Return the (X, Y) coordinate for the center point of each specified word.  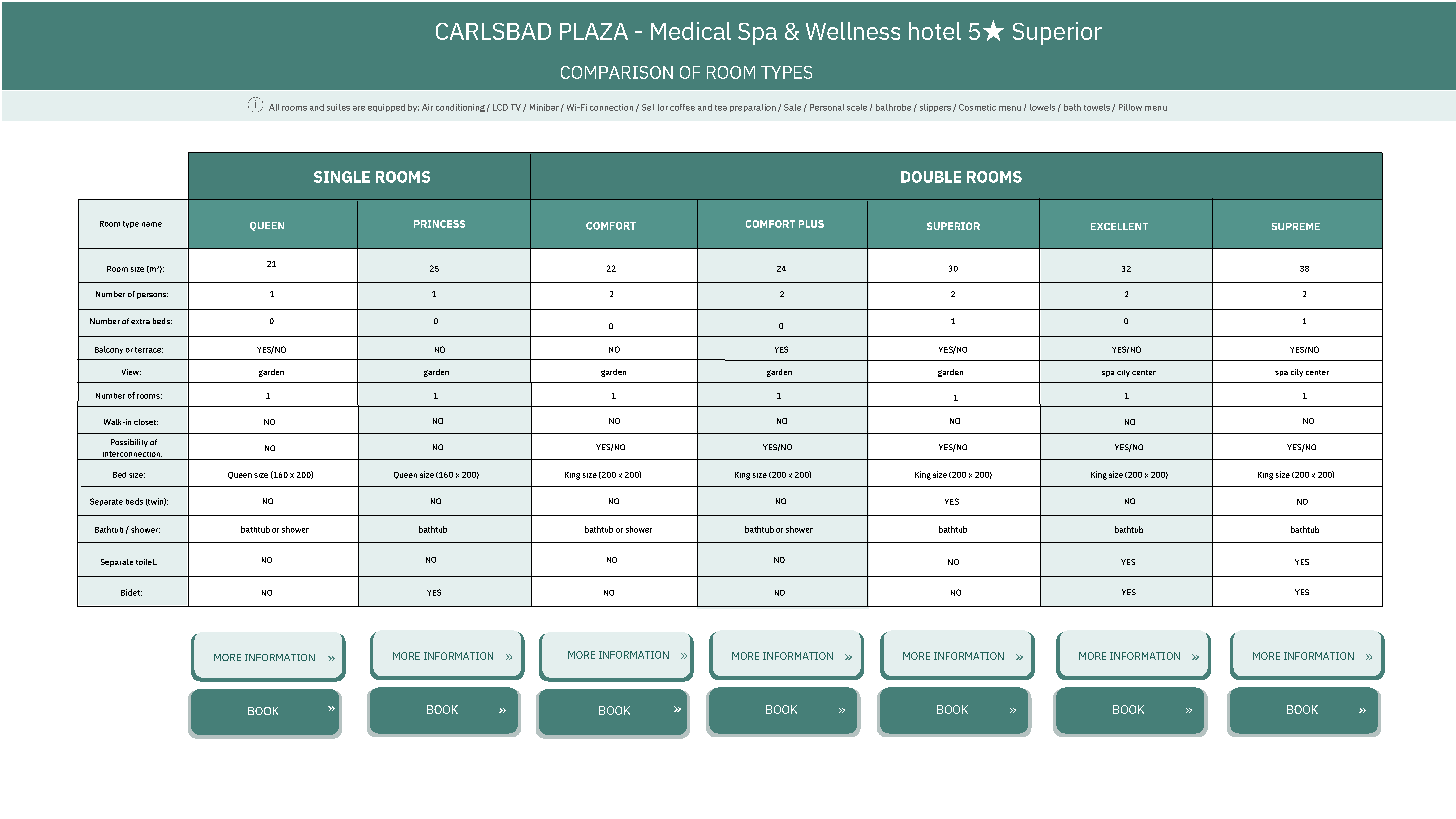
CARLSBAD (493, 31)
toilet (146, 562)
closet (146, 422)
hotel (935, 31)
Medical (691, 31)
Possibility (129, 443)
